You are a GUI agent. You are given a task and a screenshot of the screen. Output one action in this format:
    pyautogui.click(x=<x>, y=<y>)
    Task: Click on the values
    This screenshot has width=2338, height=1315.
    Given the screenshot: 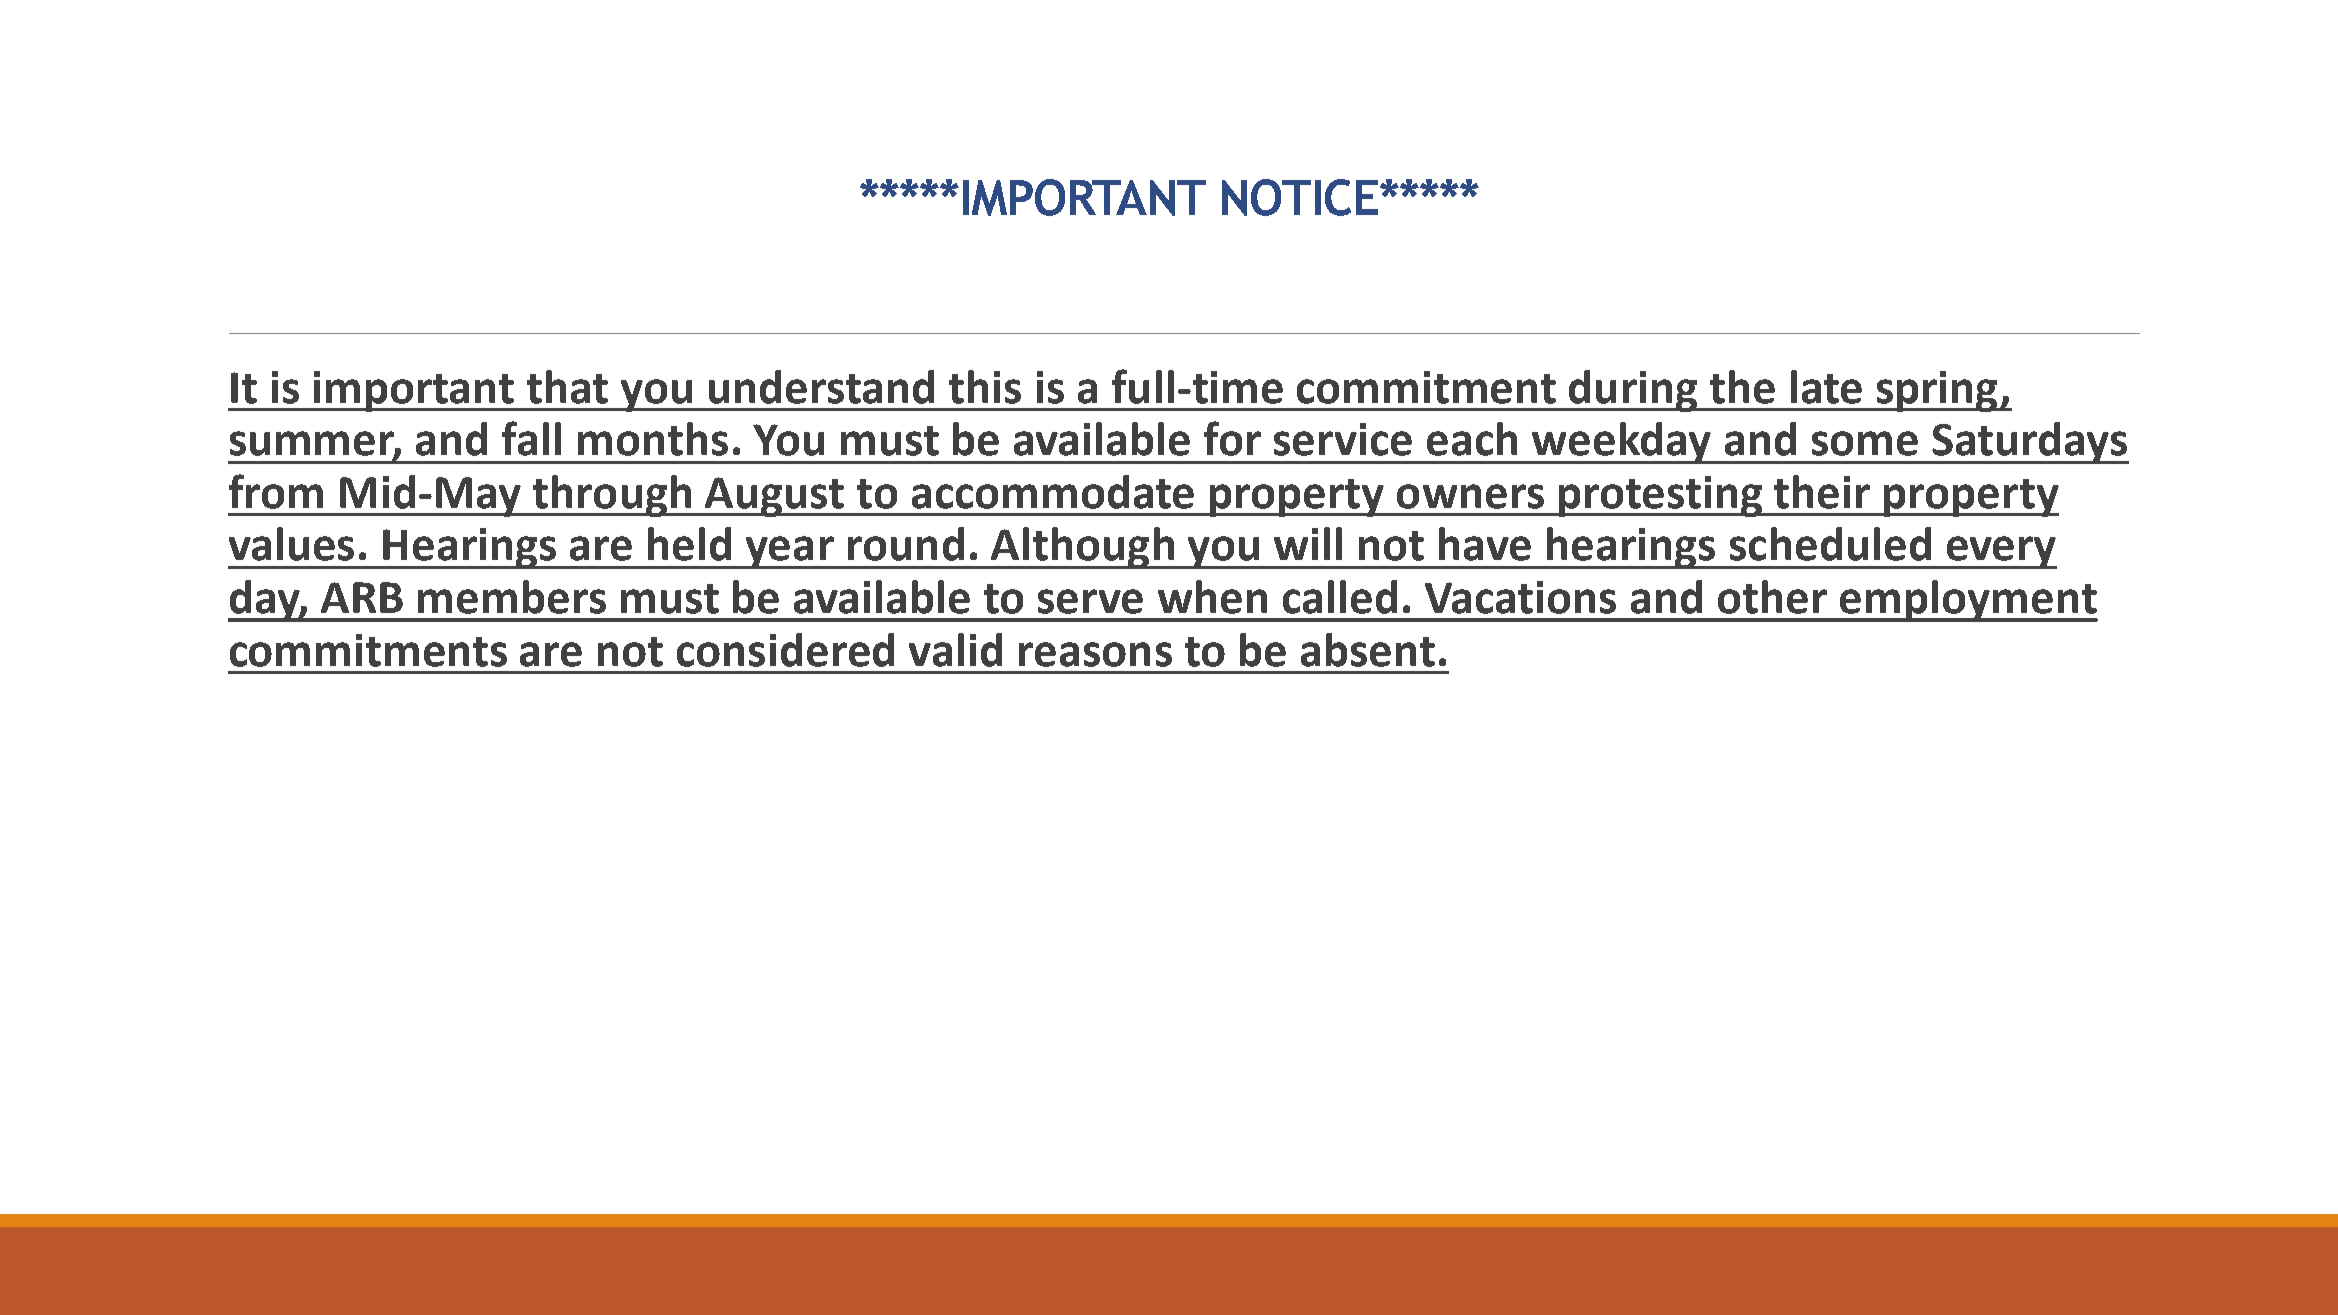 What is the action you would take?
    pyautogui.click(x=291, y=544)
